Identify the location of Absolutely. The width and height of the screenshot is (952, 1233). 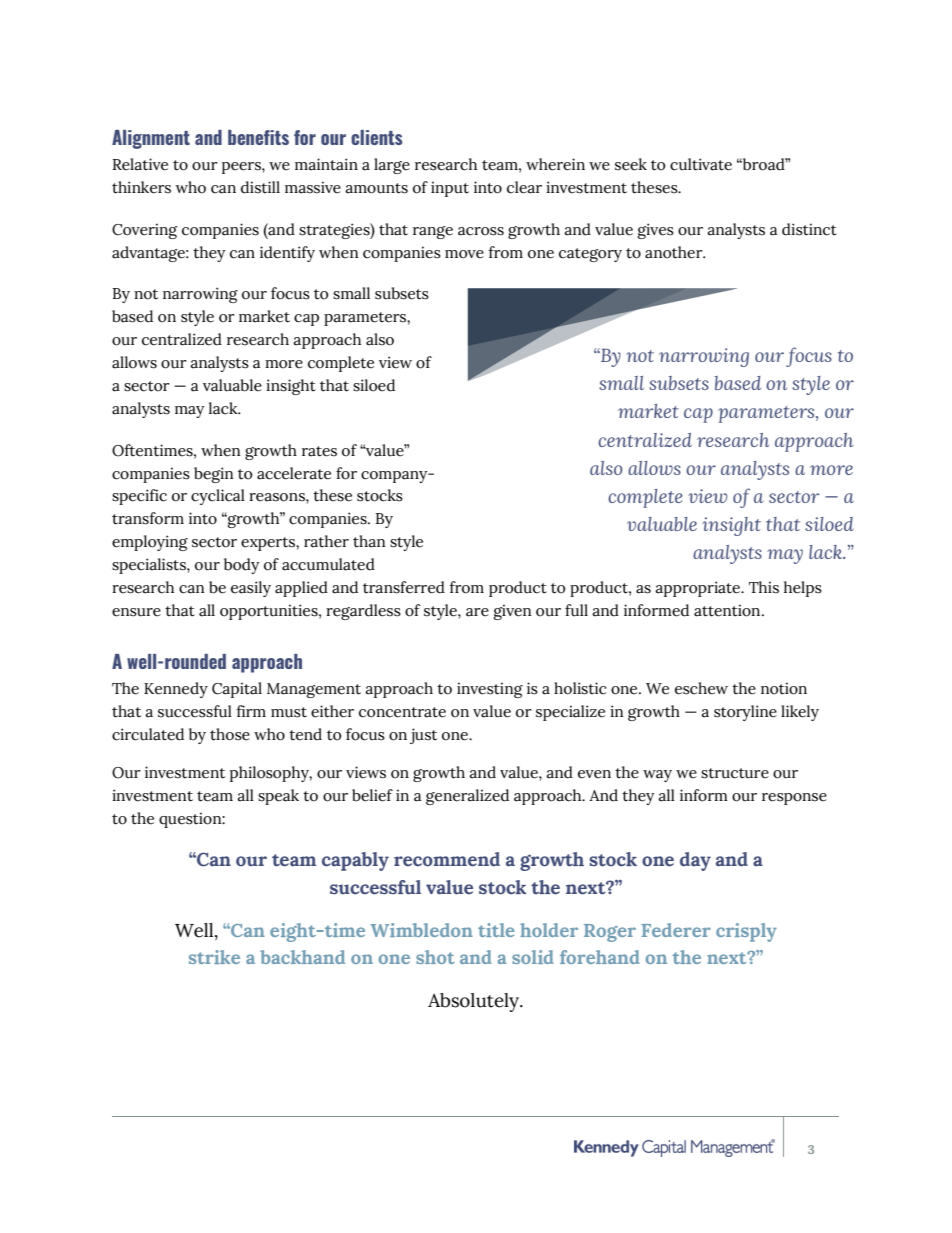
(474, 1002).
